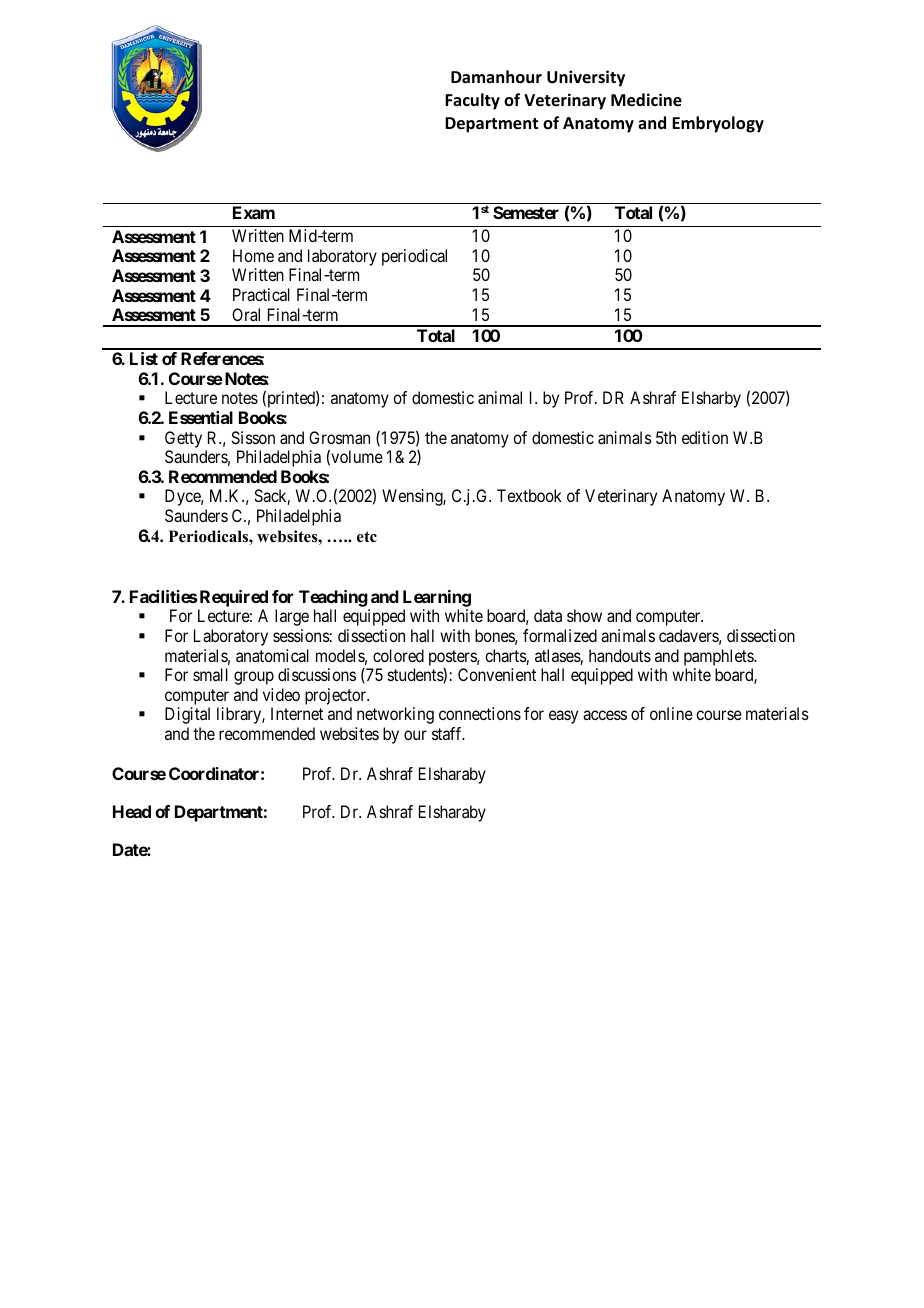  What do you see at coordinates (705, 437) in the screenshot?
I see `edition` at bounding box center [705, 437].
